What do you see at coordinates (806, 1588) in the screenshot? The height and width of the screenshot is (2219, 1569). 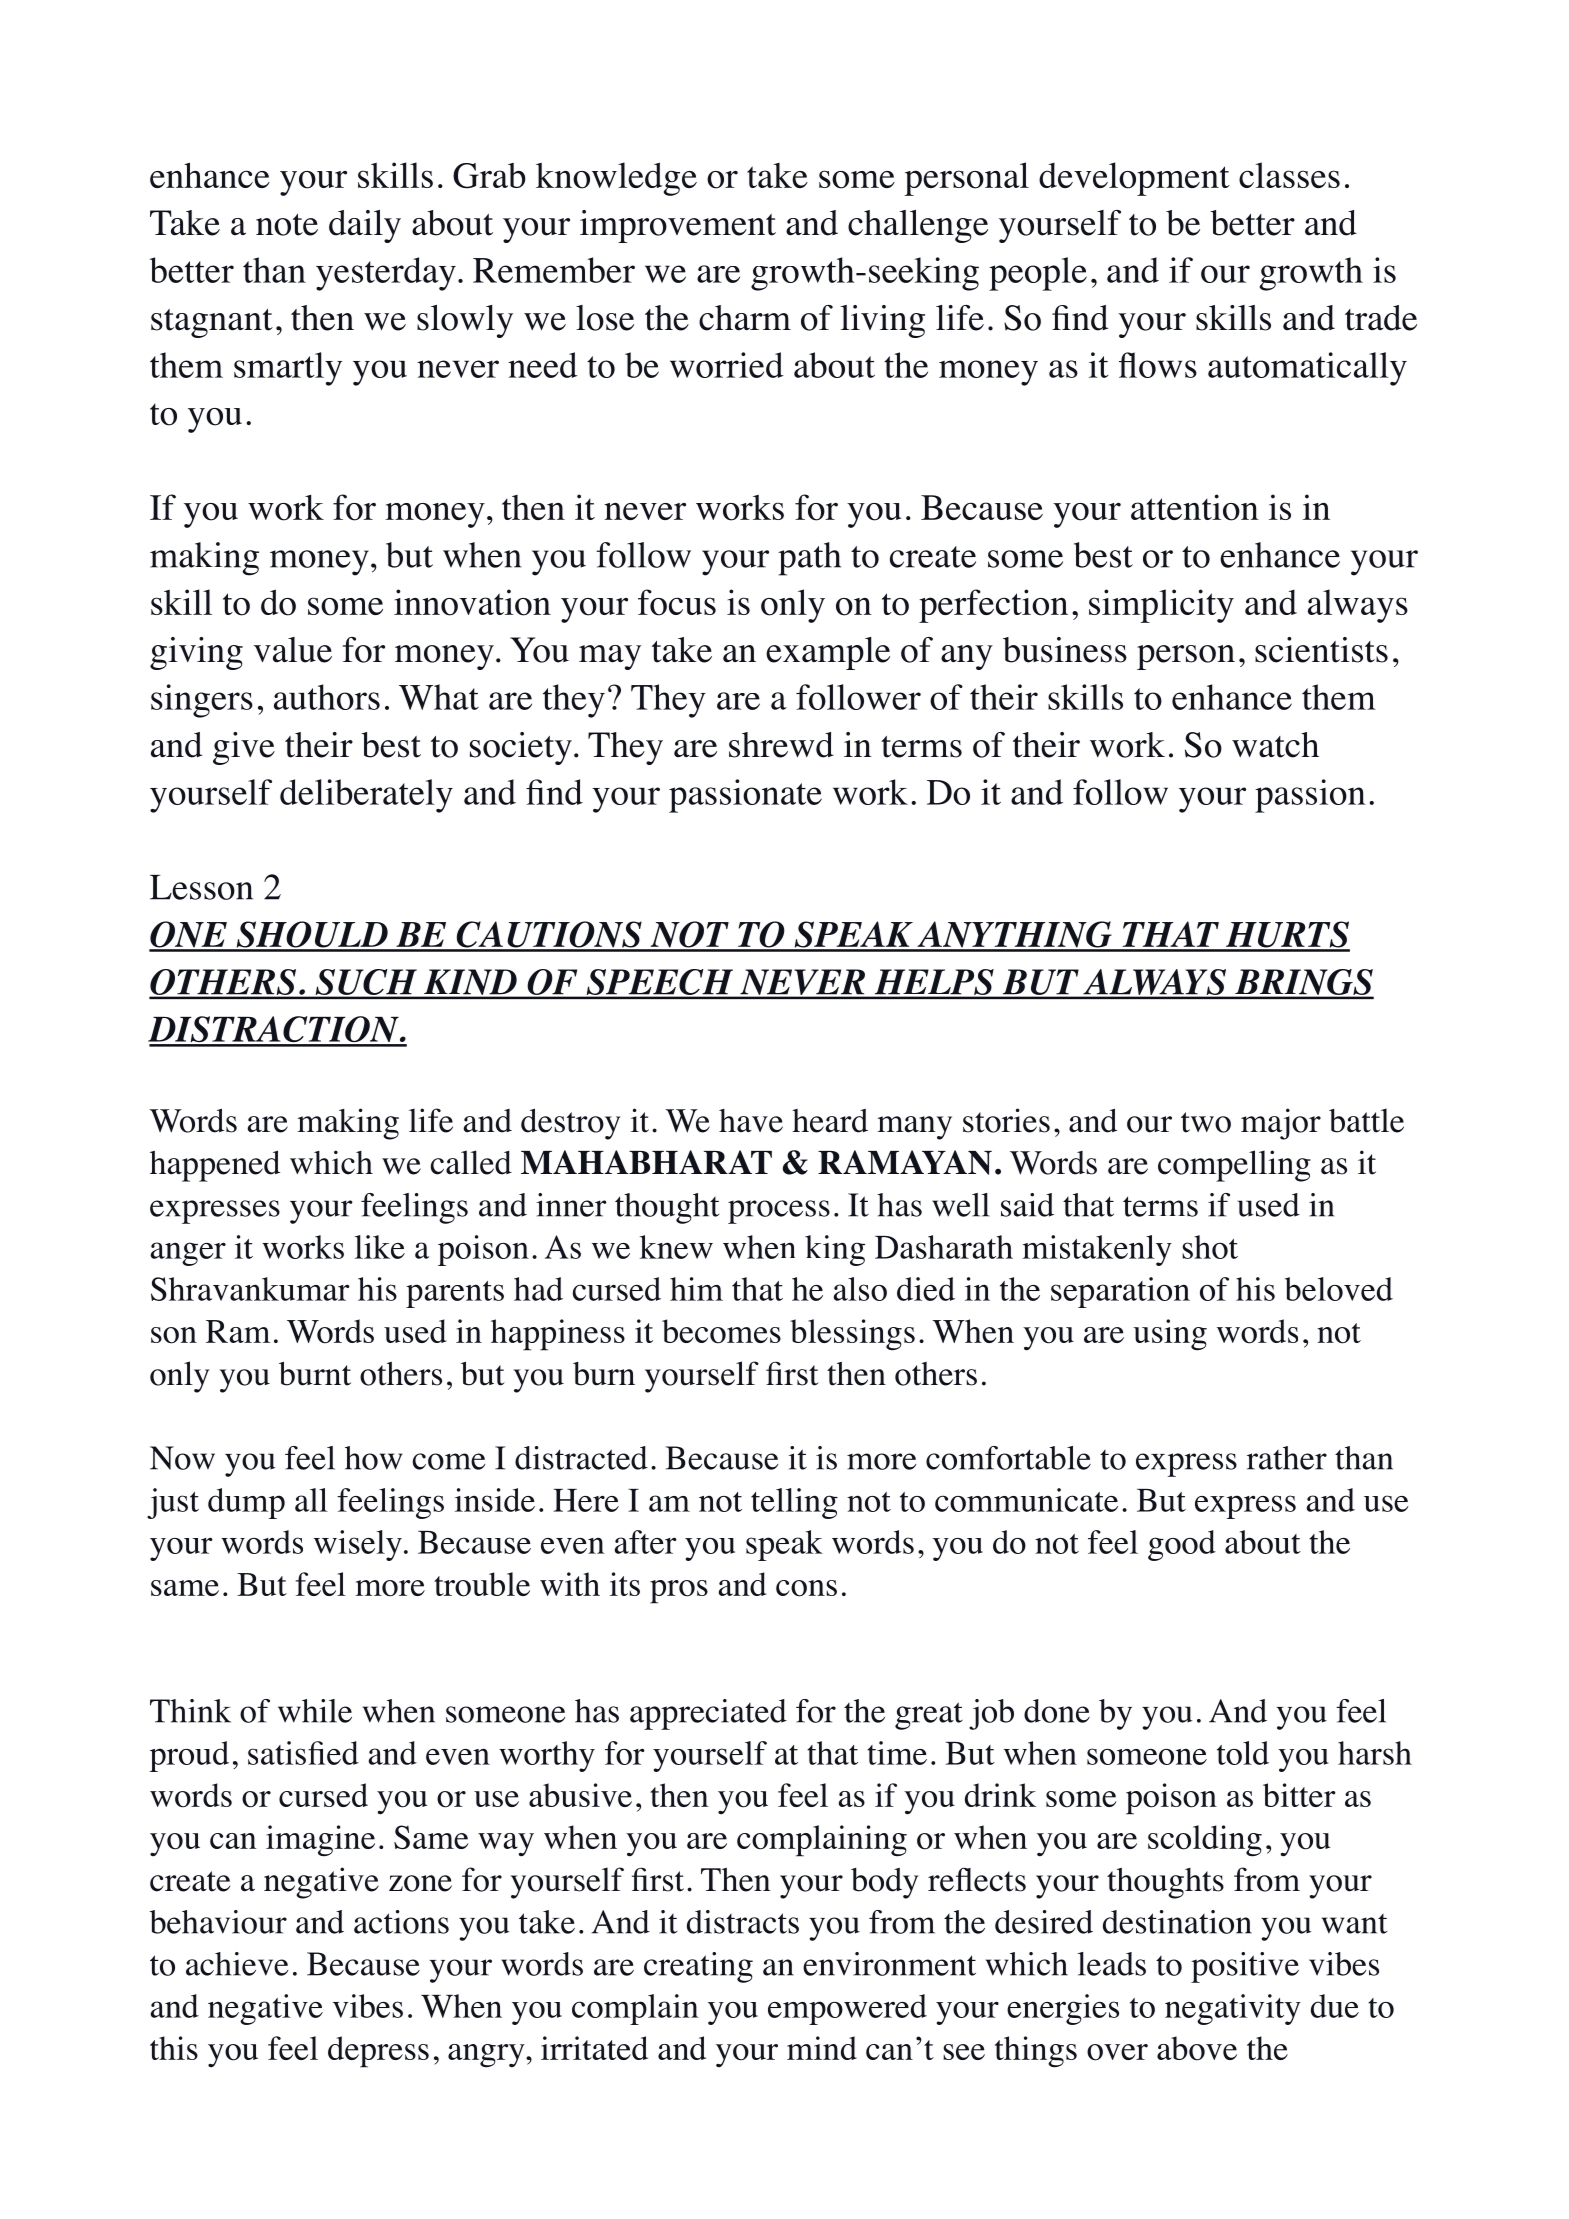 I see `cons` at bounding box center [806, 1588].
